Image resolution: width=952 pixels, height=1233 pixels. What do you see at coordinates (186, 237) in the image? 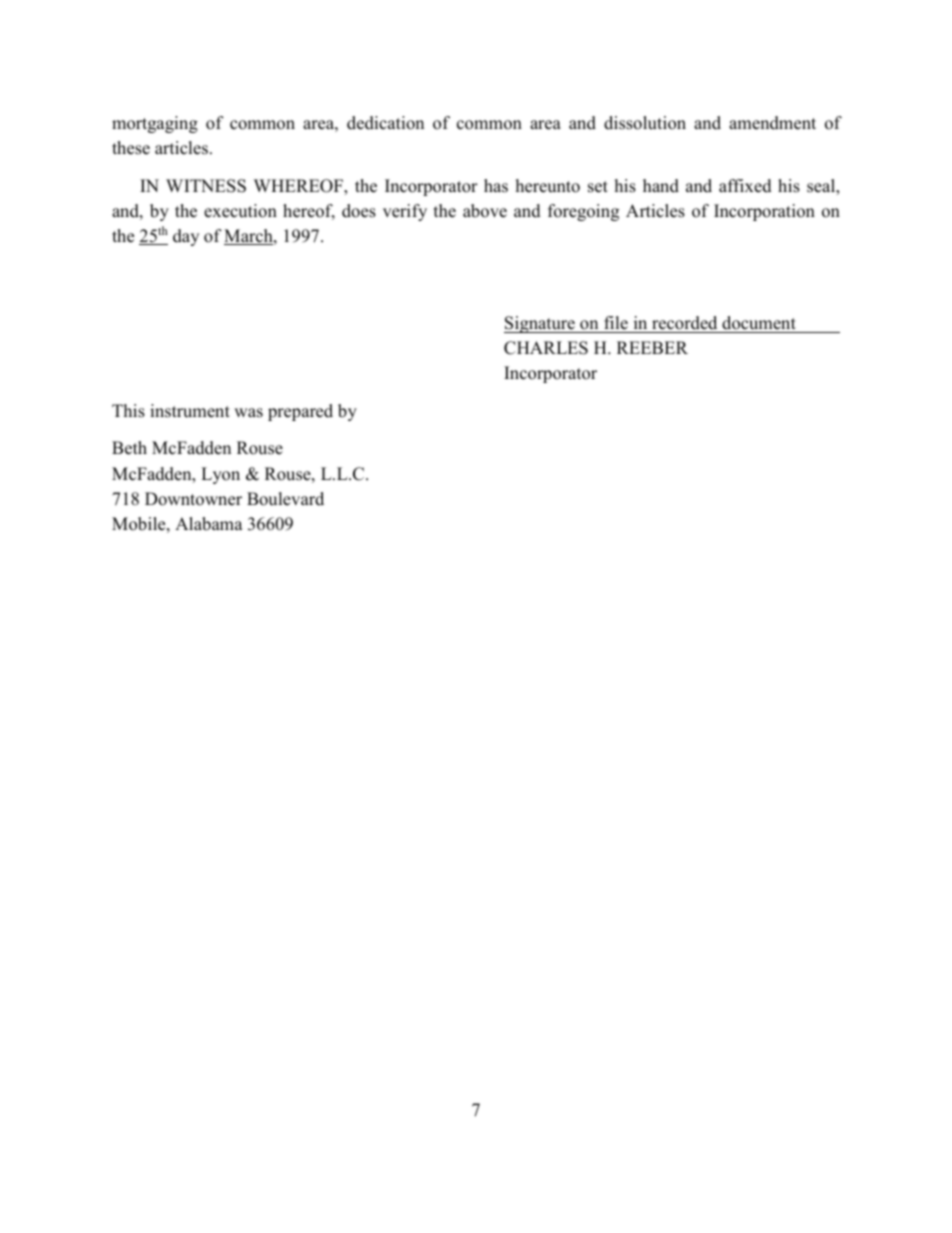
I see `day` at bounding box center [186, 237].
